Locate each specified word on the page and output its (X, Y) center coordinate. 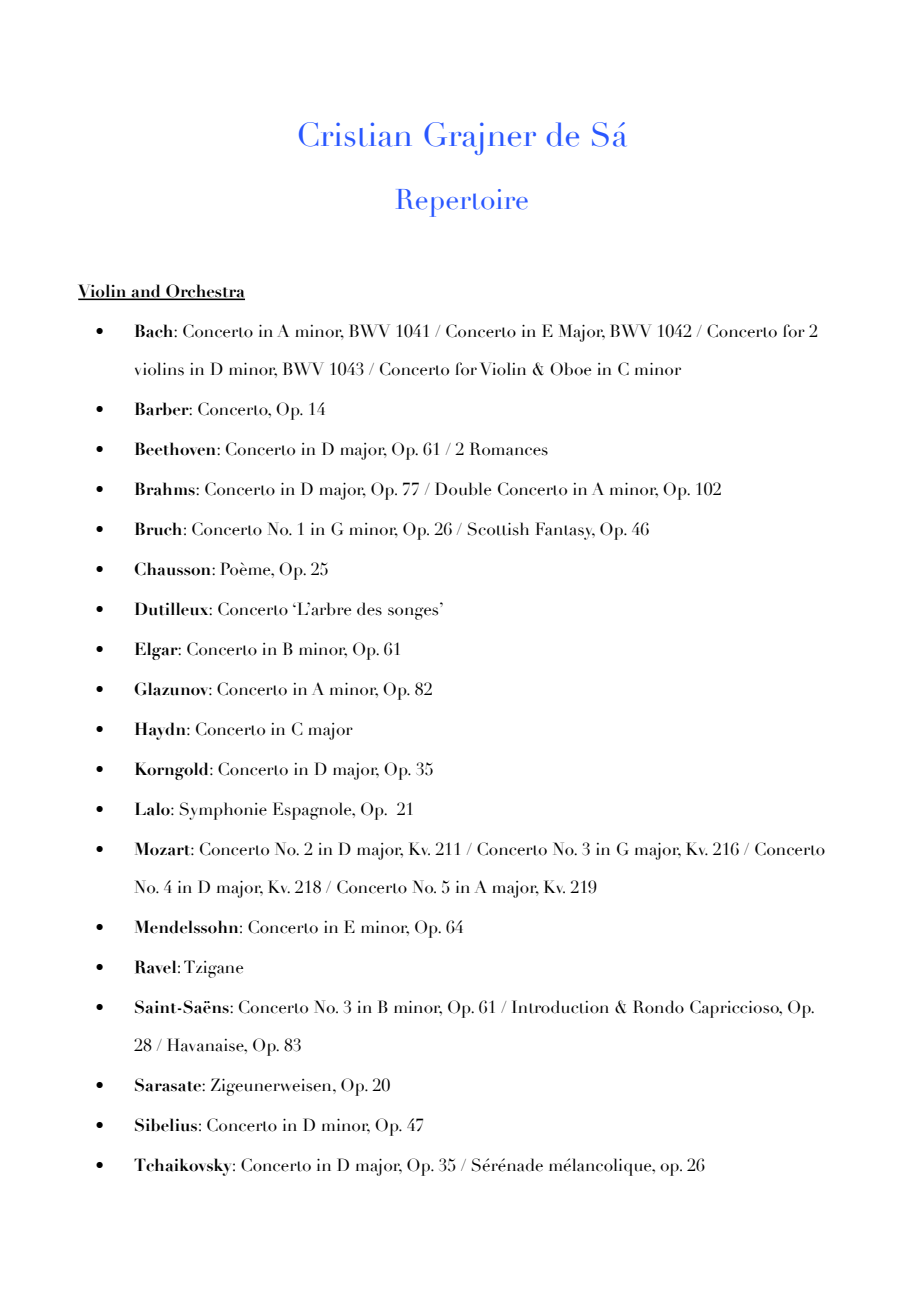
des (369, 609)
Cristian (355, 134)
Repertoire (462, 203)
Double (463, 489)
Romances (509, 449)
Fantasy (565, 531)
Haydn (161, 731)
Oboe (570, 369)
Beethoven (176, 449)
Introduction (560, 1007)
